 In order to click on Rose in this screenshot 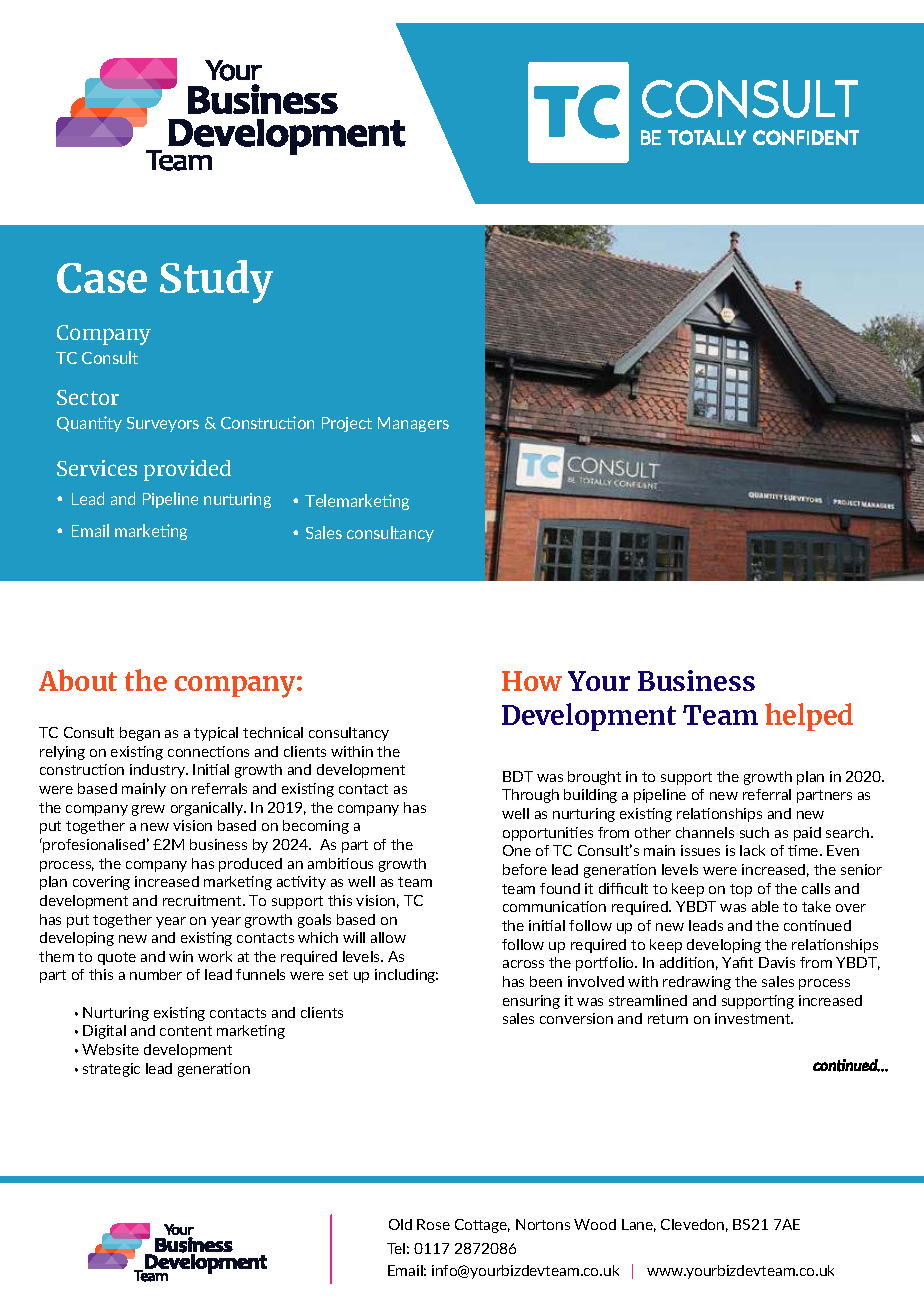, I will do `click(433, 1224)`.
